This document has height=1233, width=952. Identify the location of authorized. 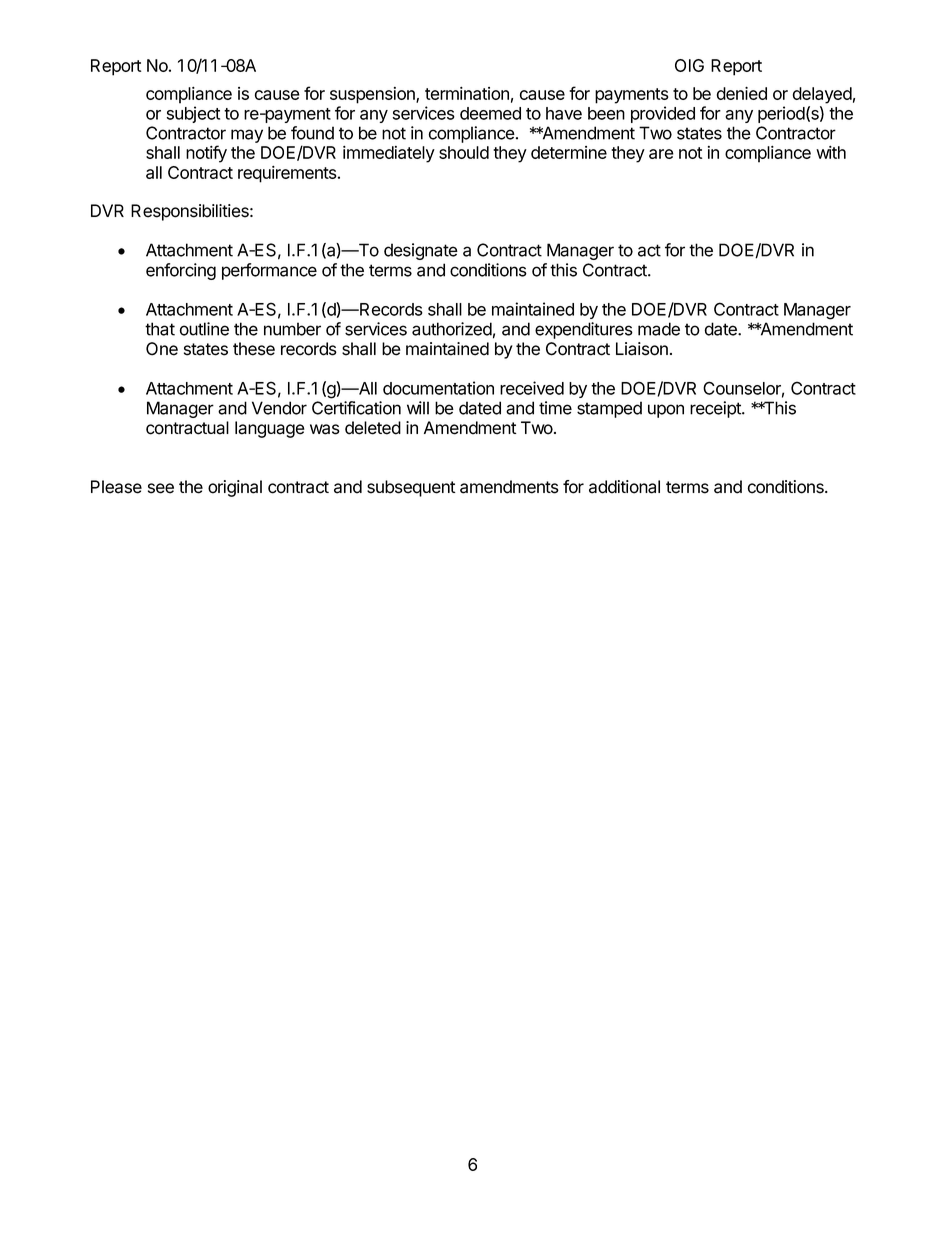
(452, 329).
